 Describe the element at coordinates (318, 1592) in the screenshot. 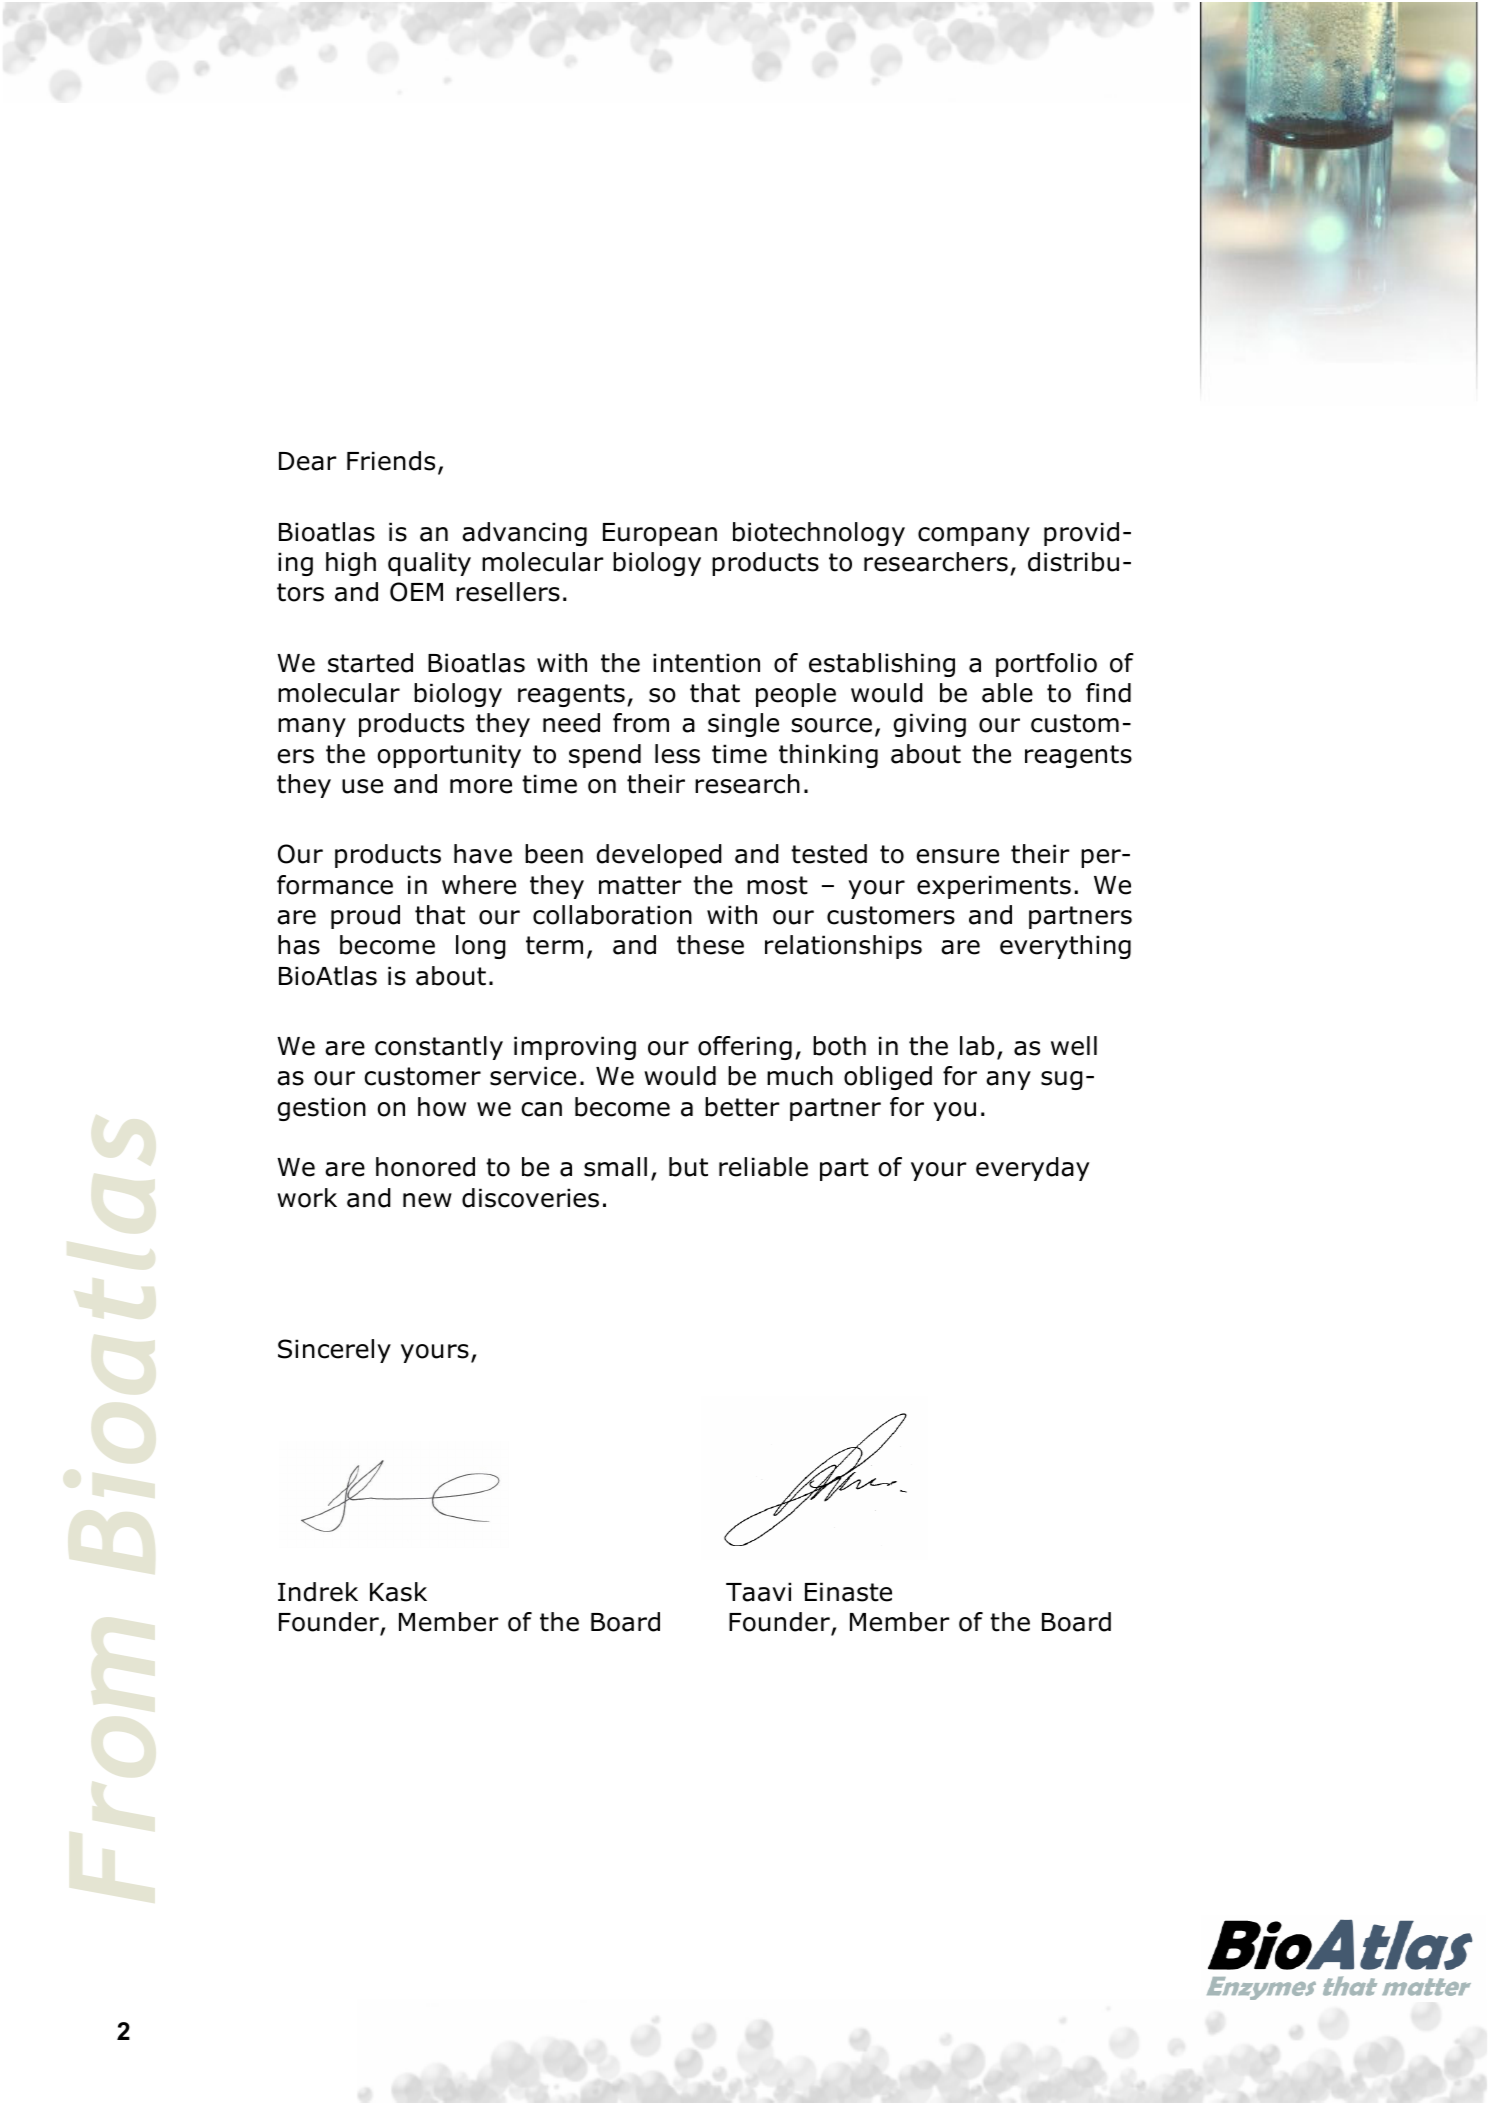

I see `Indrek` at that location.
